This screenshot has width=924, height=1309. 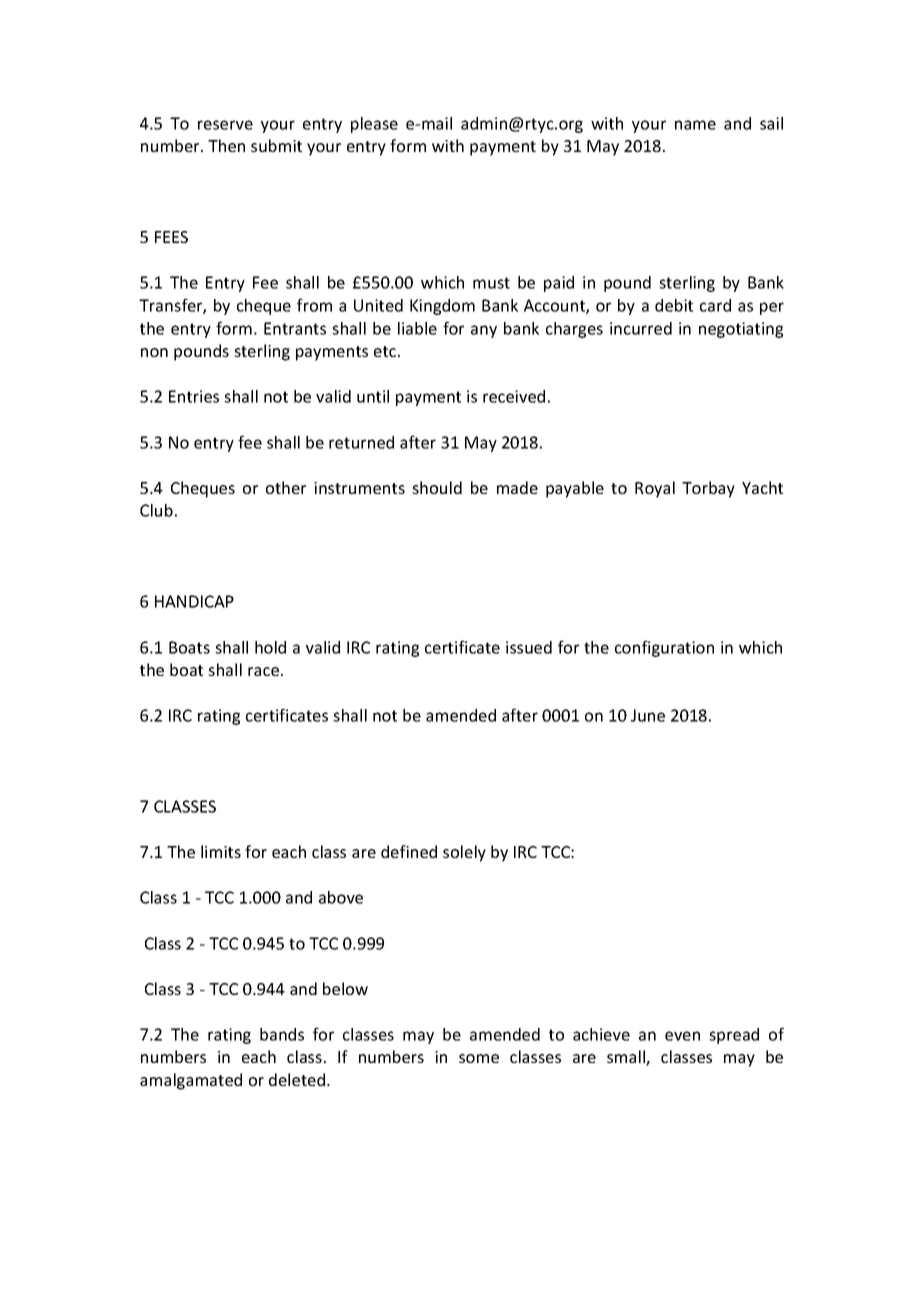 What do you see at coordinates (529, 647) in the screenshot?
I see `issued` at bounding box center [529, 647].
